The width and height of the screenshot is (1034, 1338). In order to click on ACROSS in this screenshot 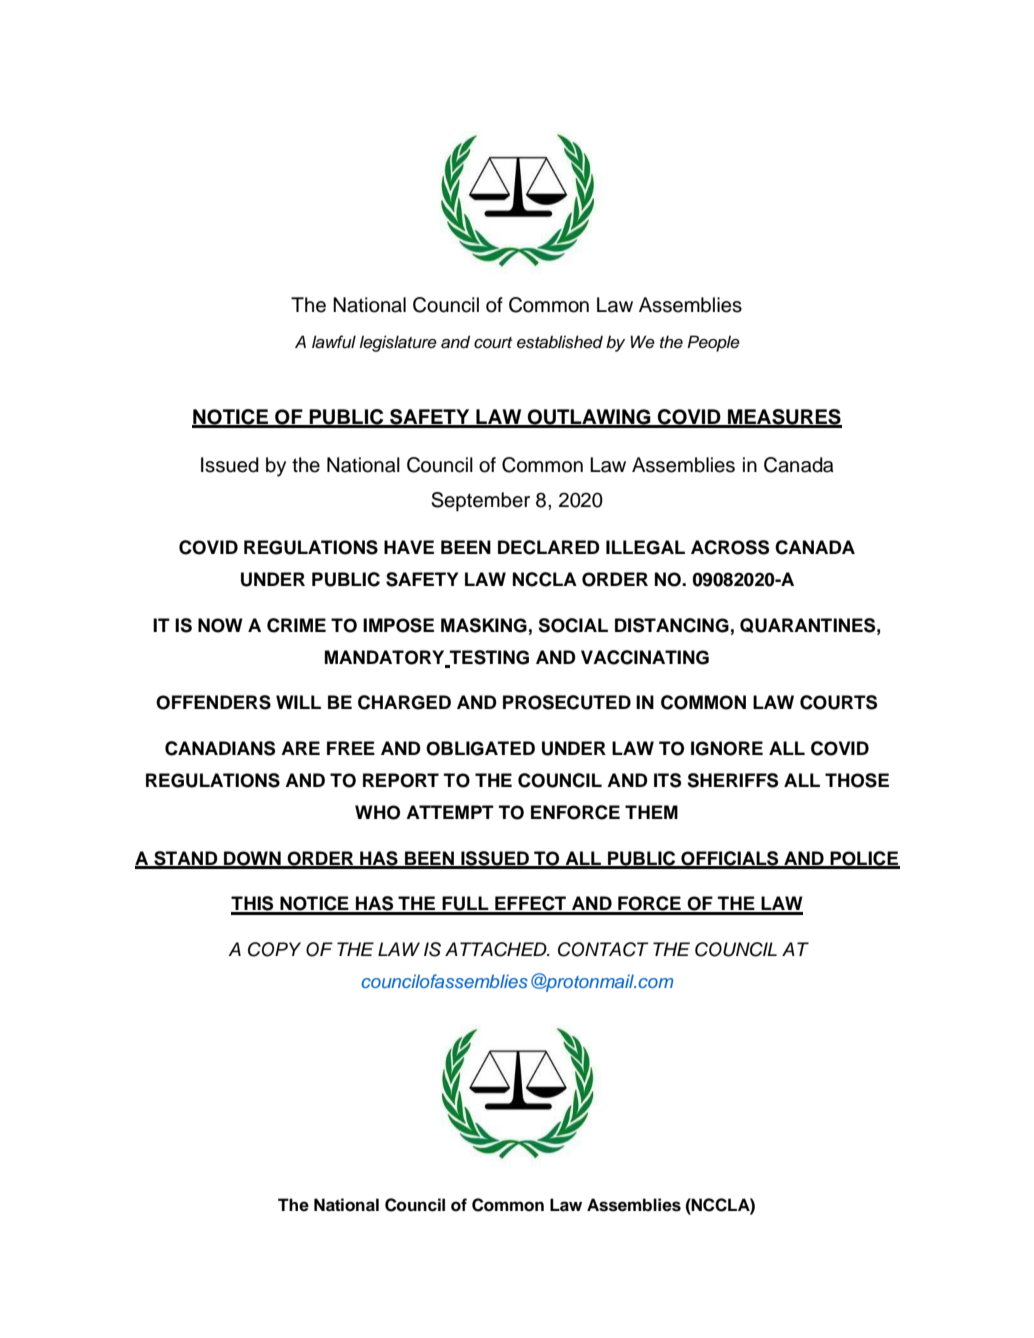, I will do `click(730, 547)`.
